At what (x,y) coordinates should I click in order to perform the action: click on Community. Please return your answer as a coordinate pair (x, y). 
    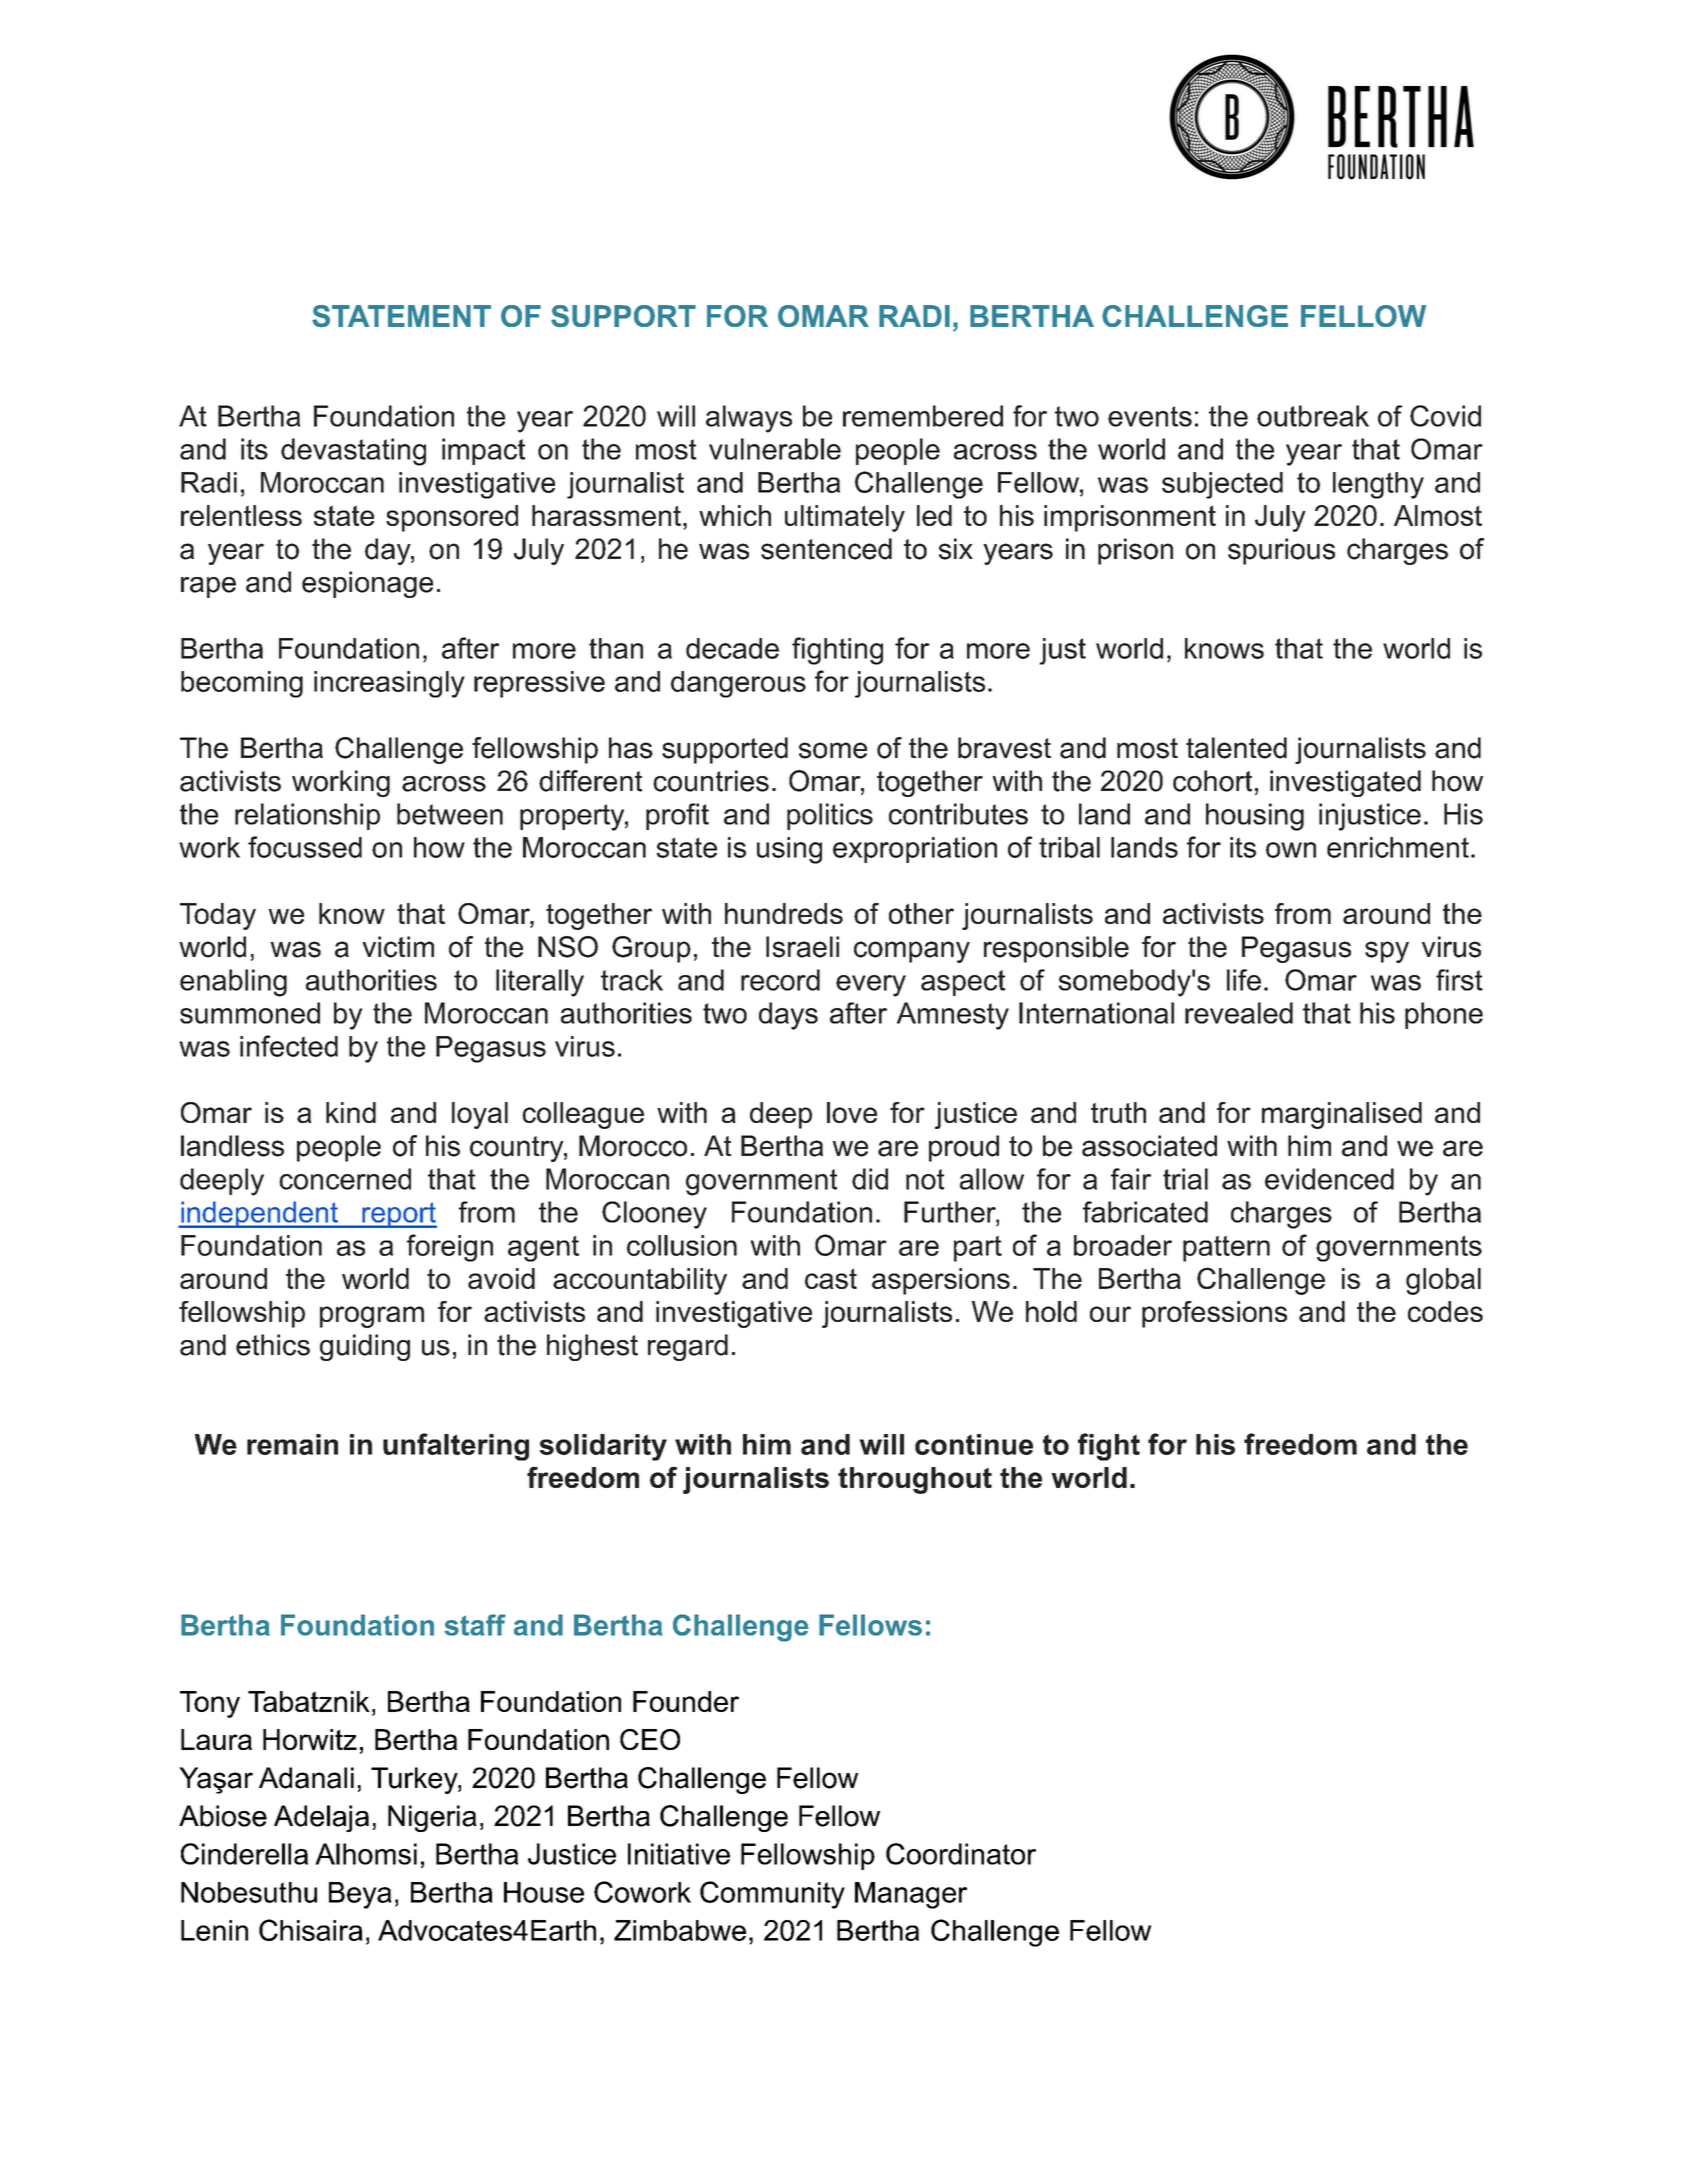
    Looking at the image, I should click on (772, 1895).
